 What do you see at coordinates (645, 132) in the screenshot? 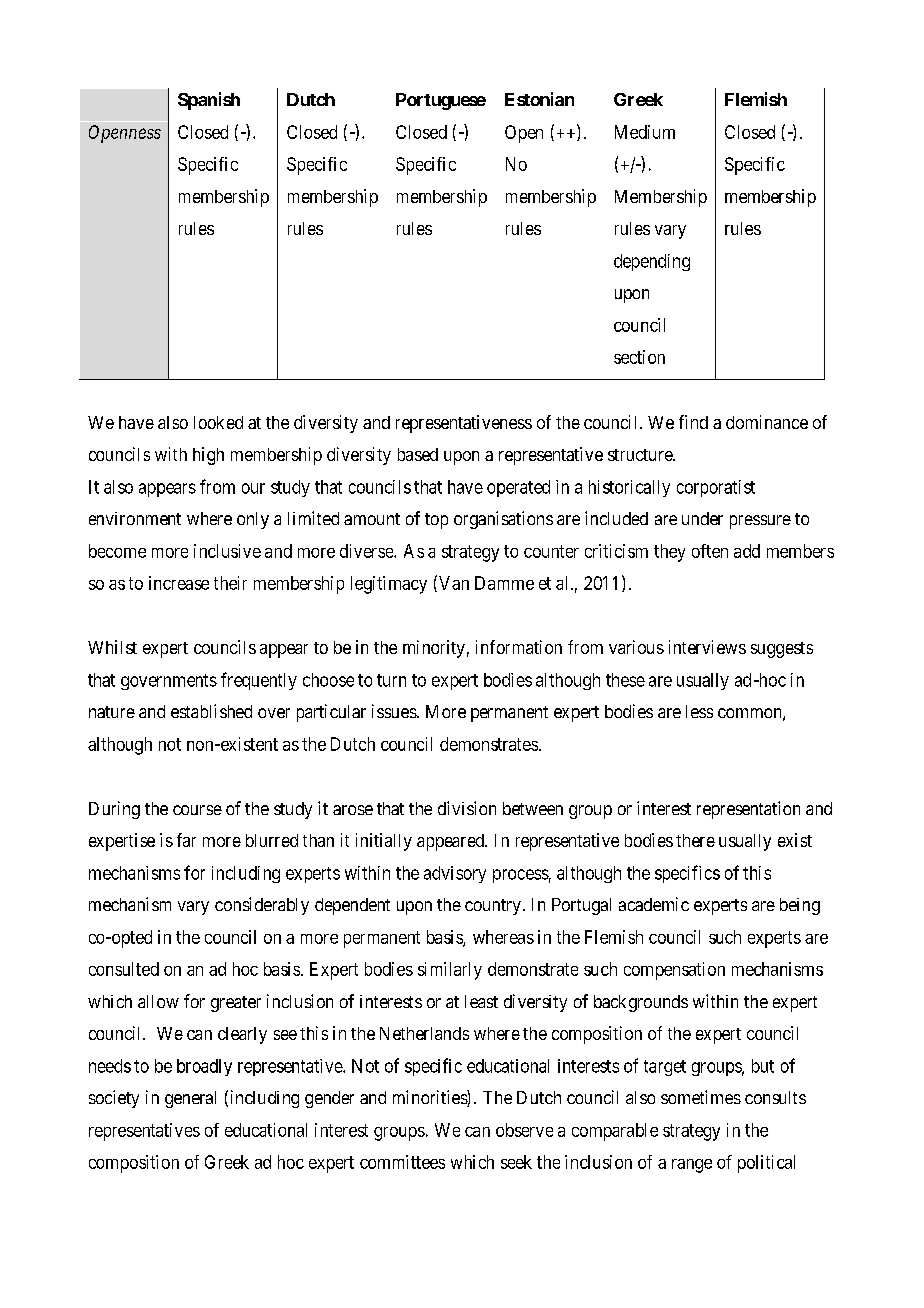
I see `Medium` at bounding box center [645, 132].
